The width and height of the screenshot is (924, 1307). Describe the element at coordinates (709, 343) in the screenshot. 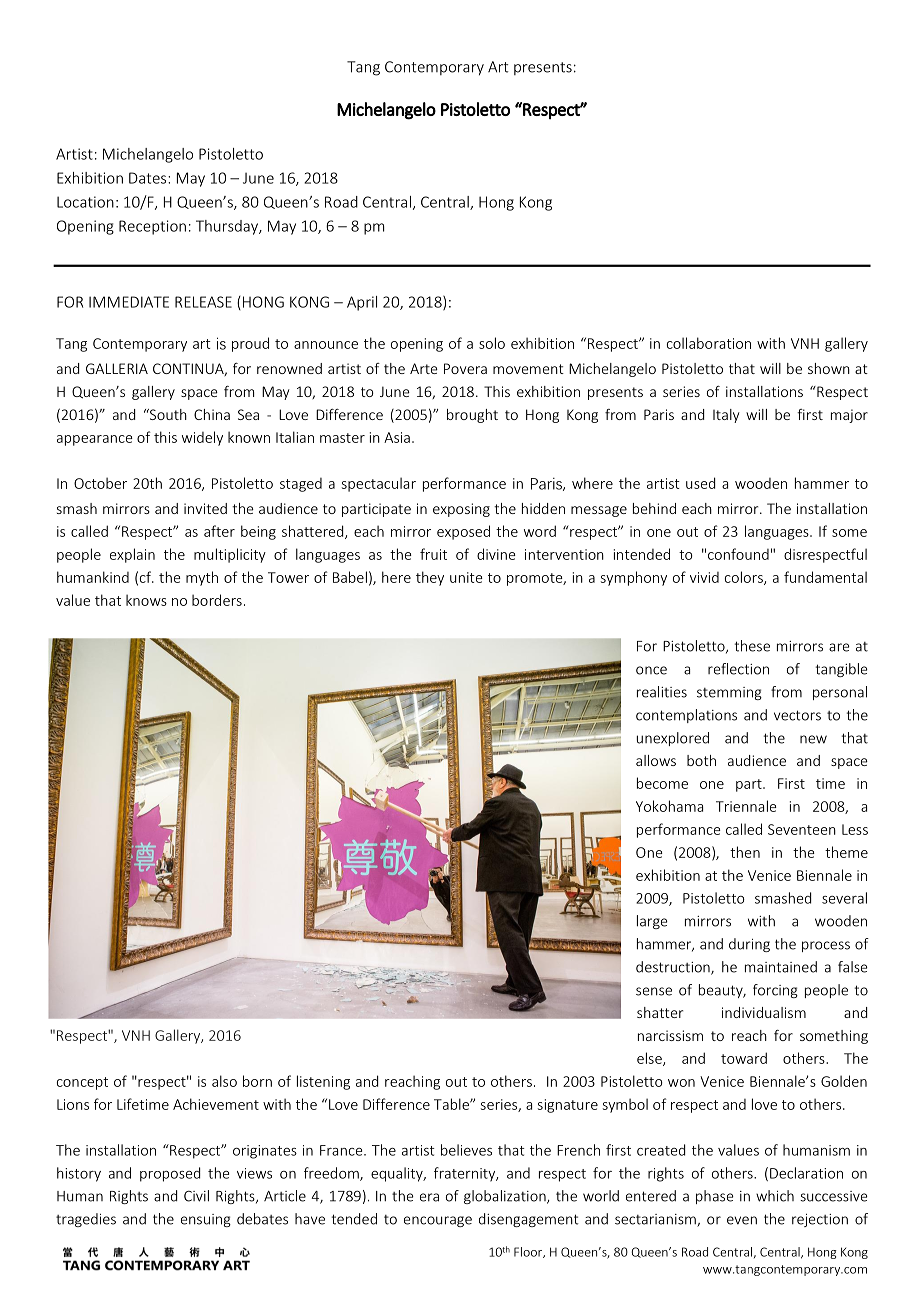

I see `collaboration` at that location.
